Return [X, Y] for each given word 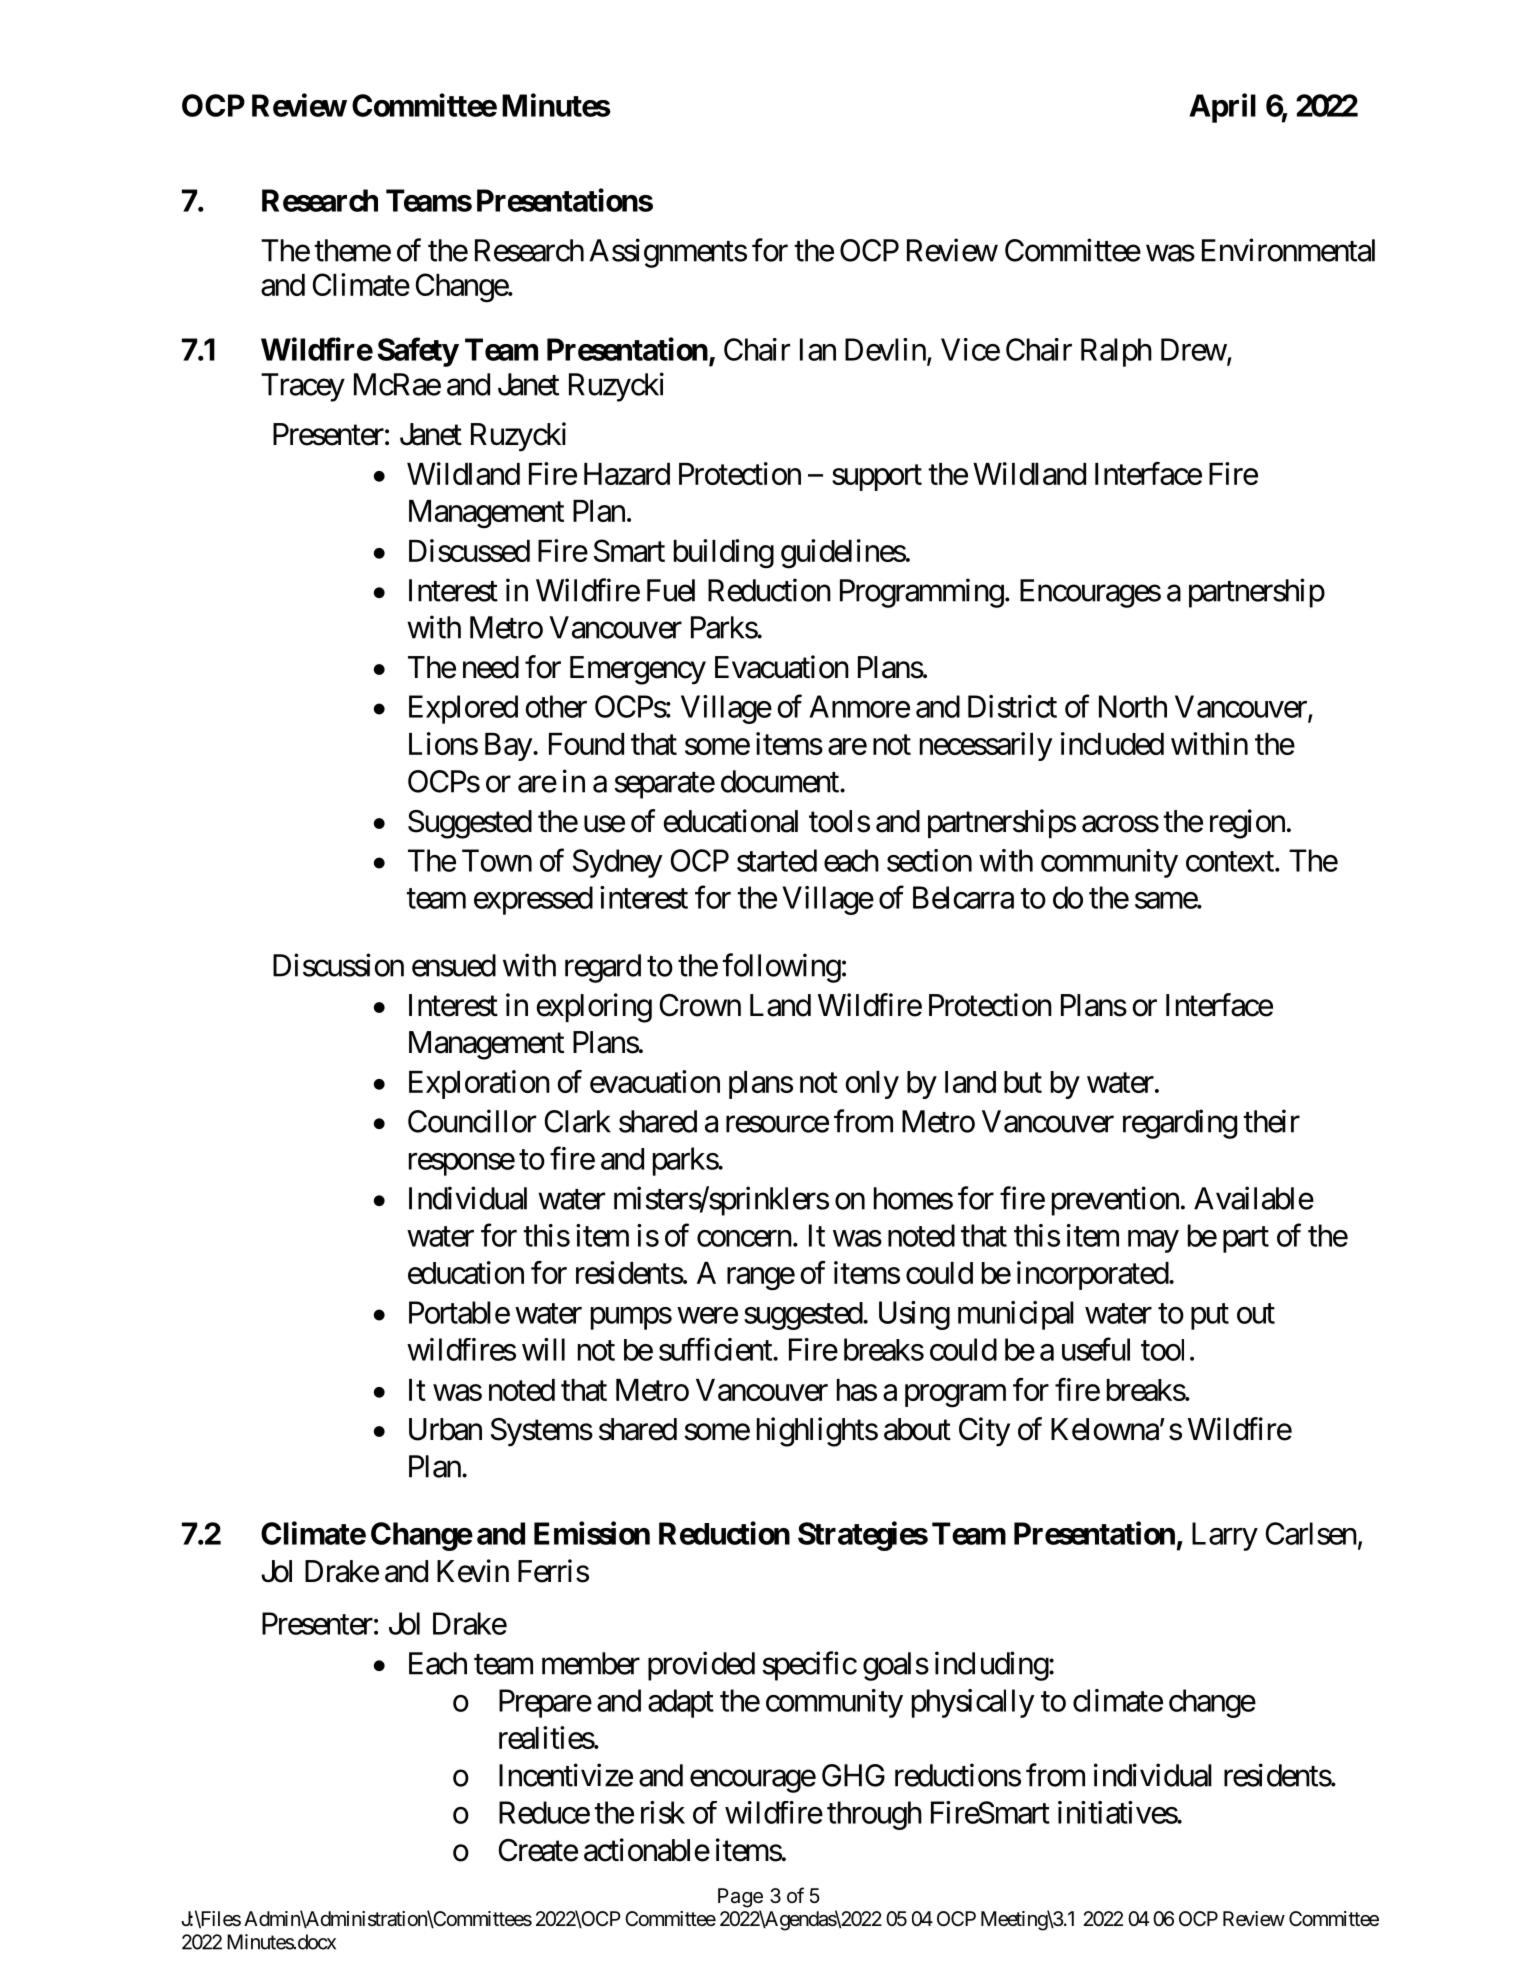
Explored [463, 709]
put [1210, 1317]
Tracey [303, 387]
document [781, 781]
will [543, 1349]
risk [663, 1812]
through [874, 1815]
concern [744, 1238]
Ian [818, 349]
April [1222, 108]
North [1133, 706]
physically [973, 1703]
